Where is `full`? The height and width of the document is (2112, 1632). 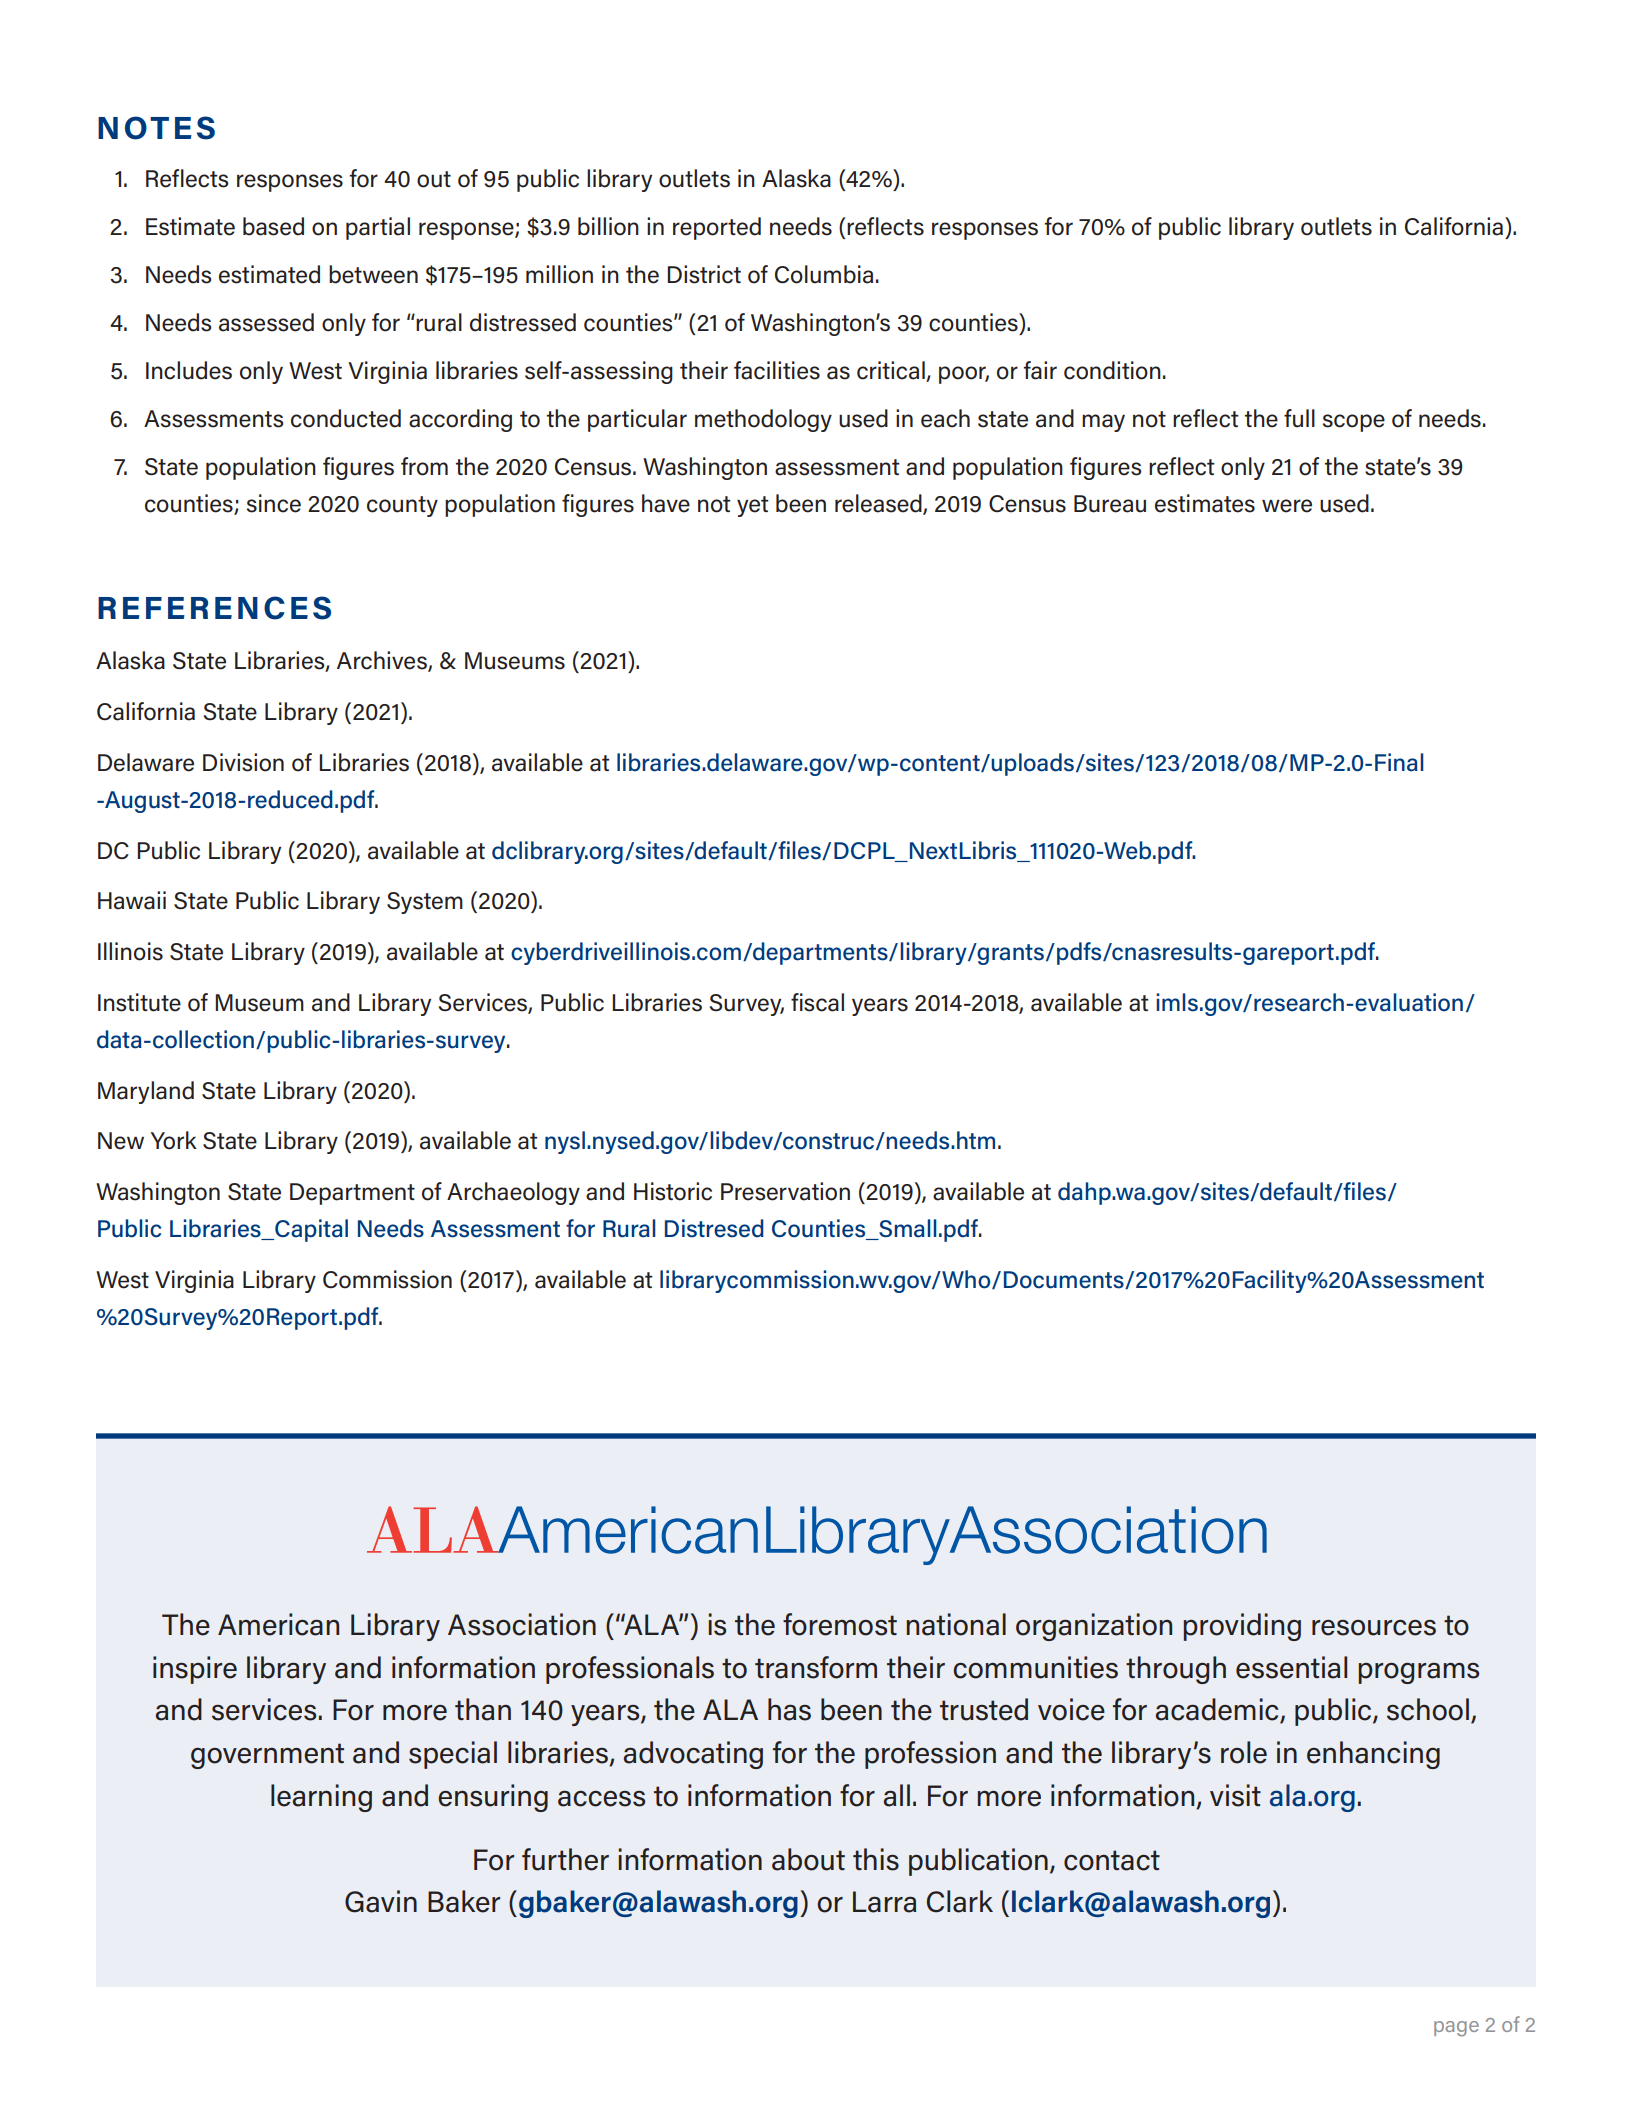
full is located at coordinates (1299, 418).
